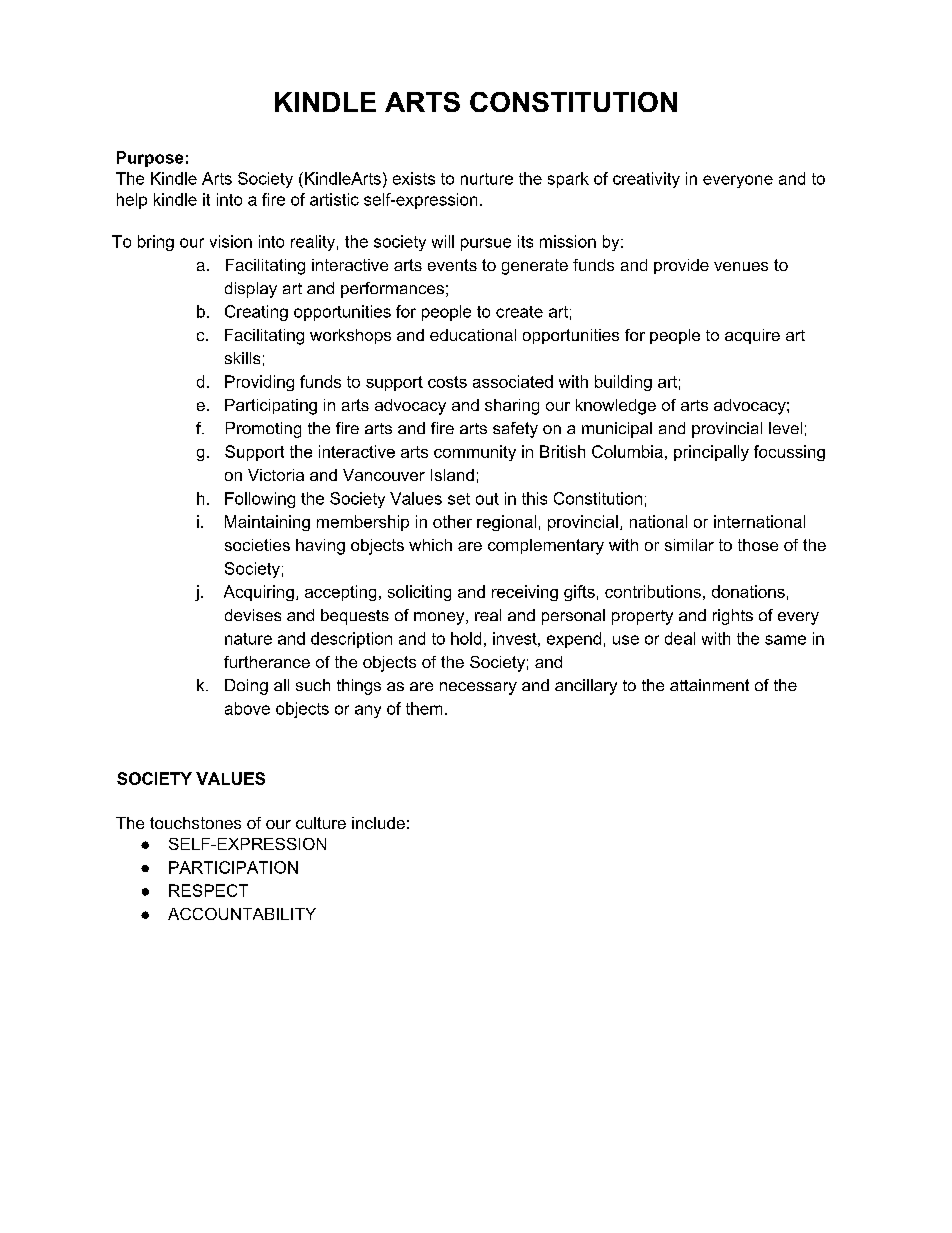  I want to click on include, so click(378, 823).
